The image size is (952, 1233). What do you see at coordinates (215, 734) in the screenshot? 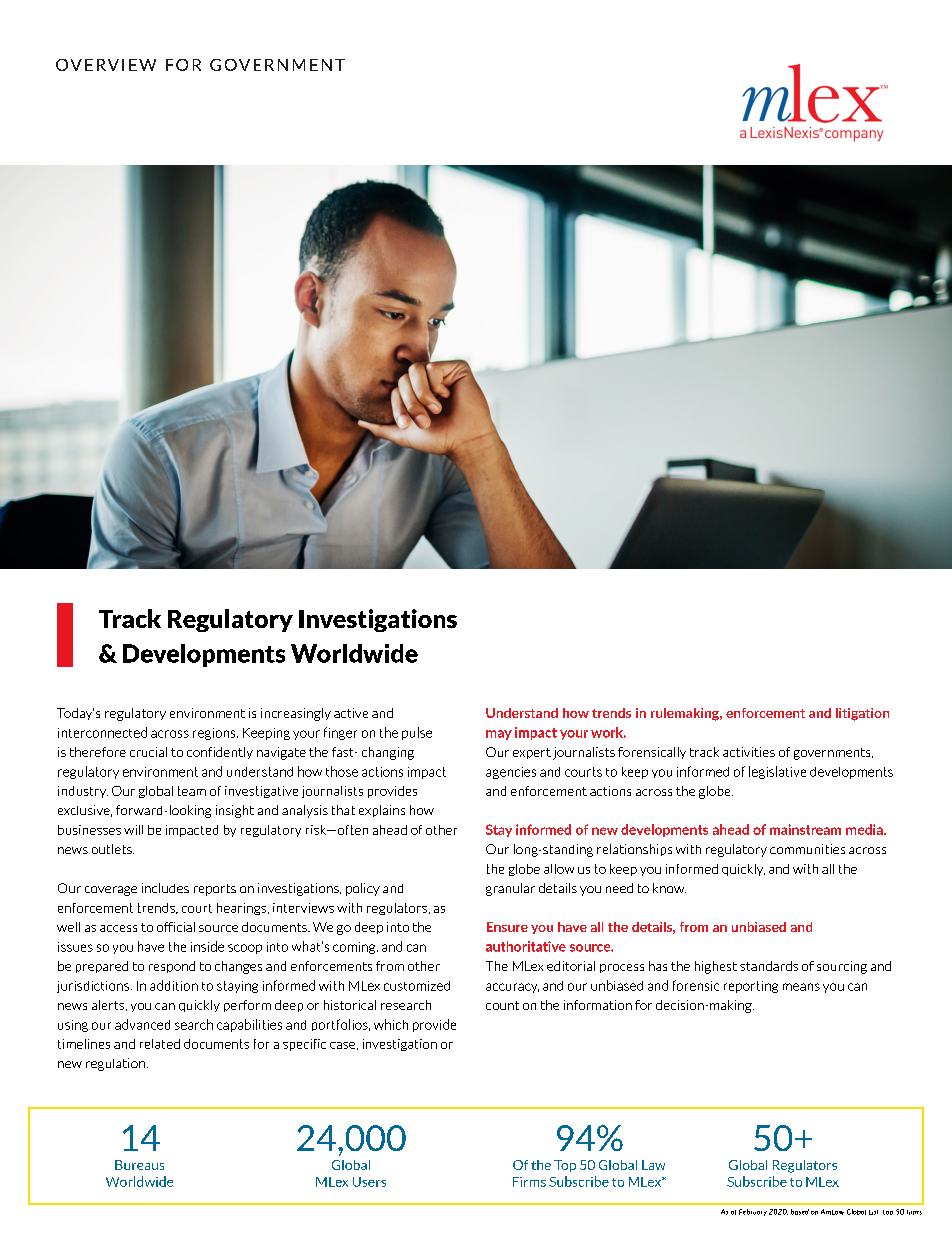
I see `regions` at bounding box center [215, 734].
